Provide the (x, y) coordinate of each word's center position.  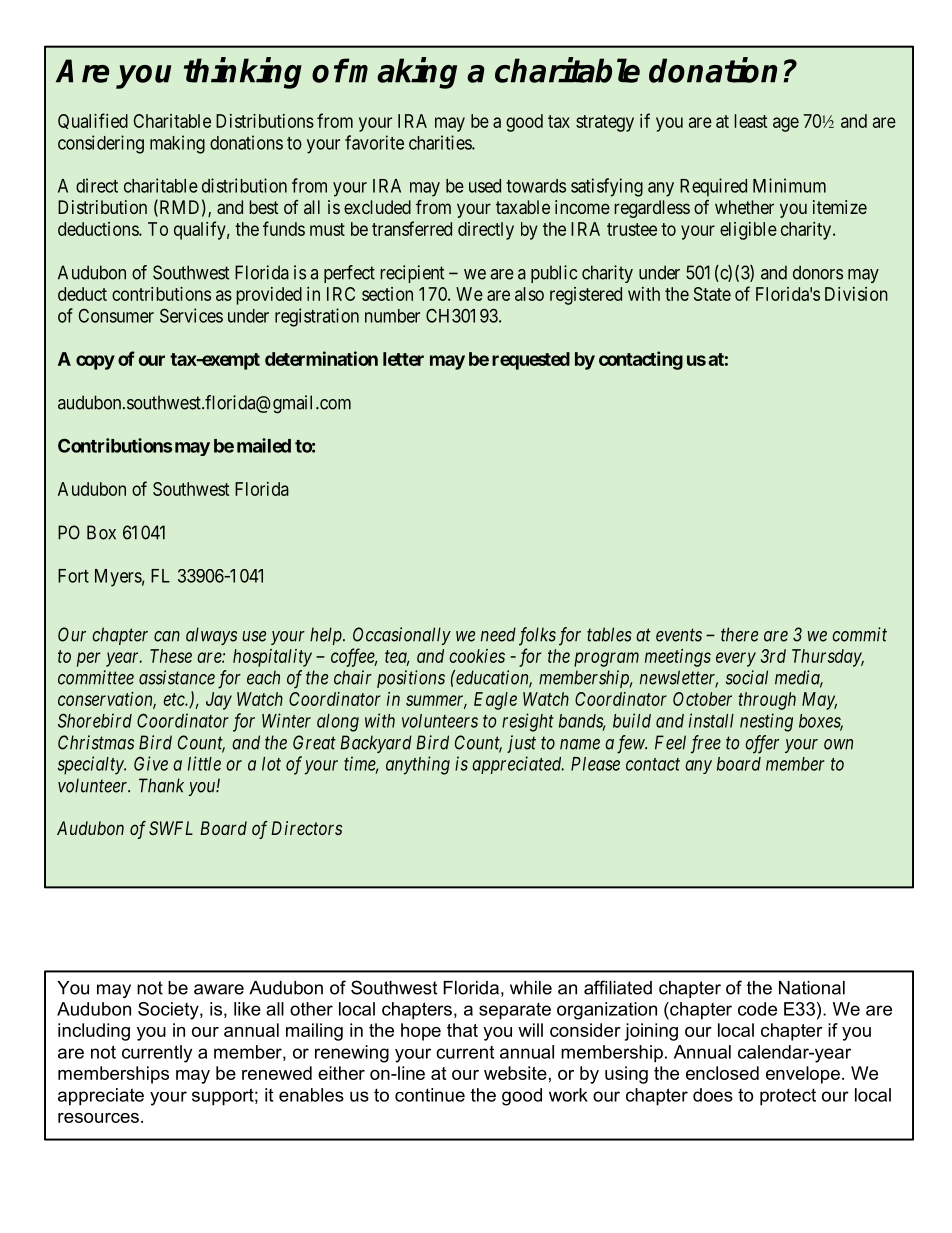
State (712, 294)
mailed (264, 445)
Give (151, 763)
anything (418, 765)
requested (531, 361)
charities (441, 142)
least (751, 121)
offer (762, 744)
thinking (243, 73)
